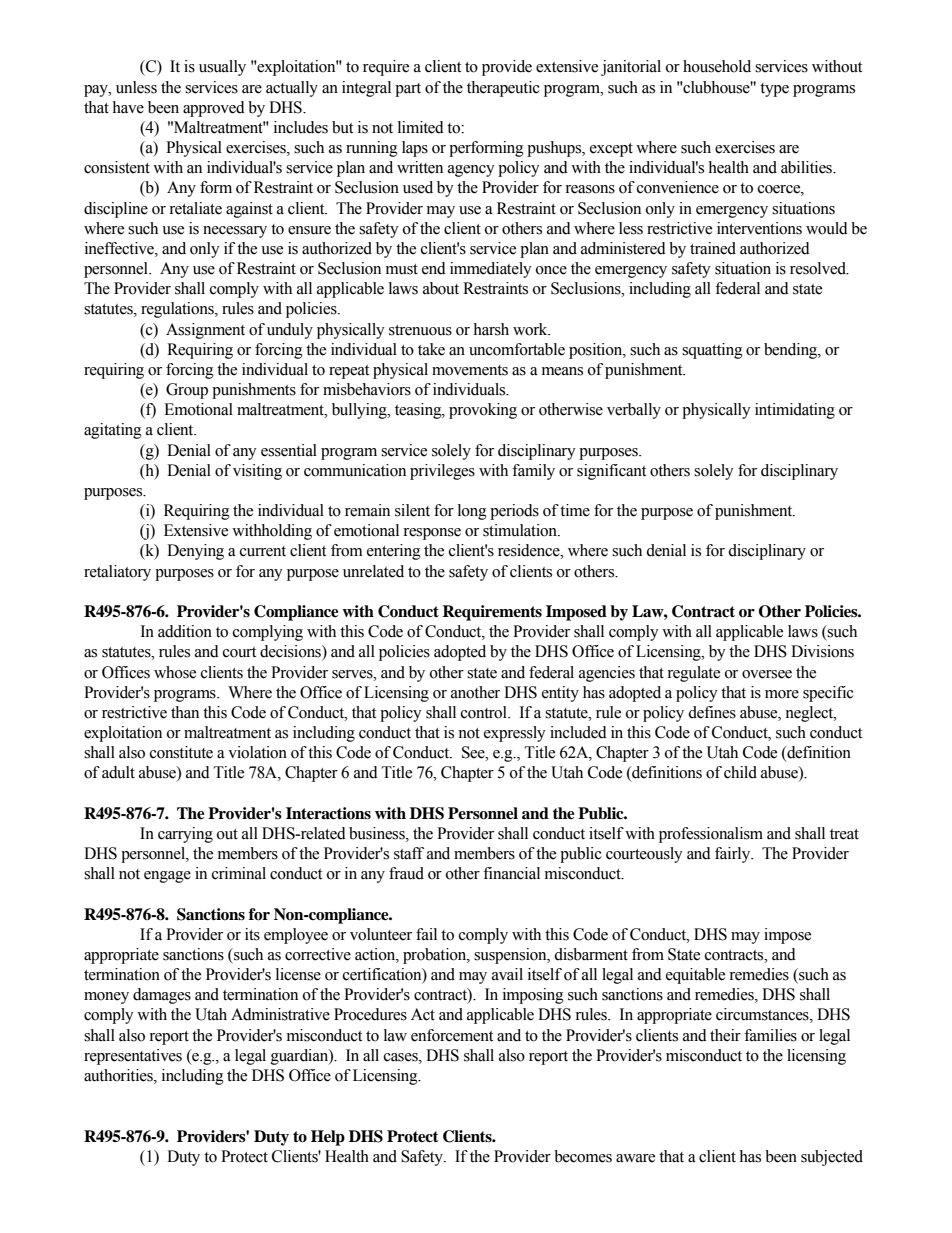 The height and width of the screenshot is (1233, 952). Describe the element at coordinates (214, 109) in the screenshot. I see `approved` at that location.
